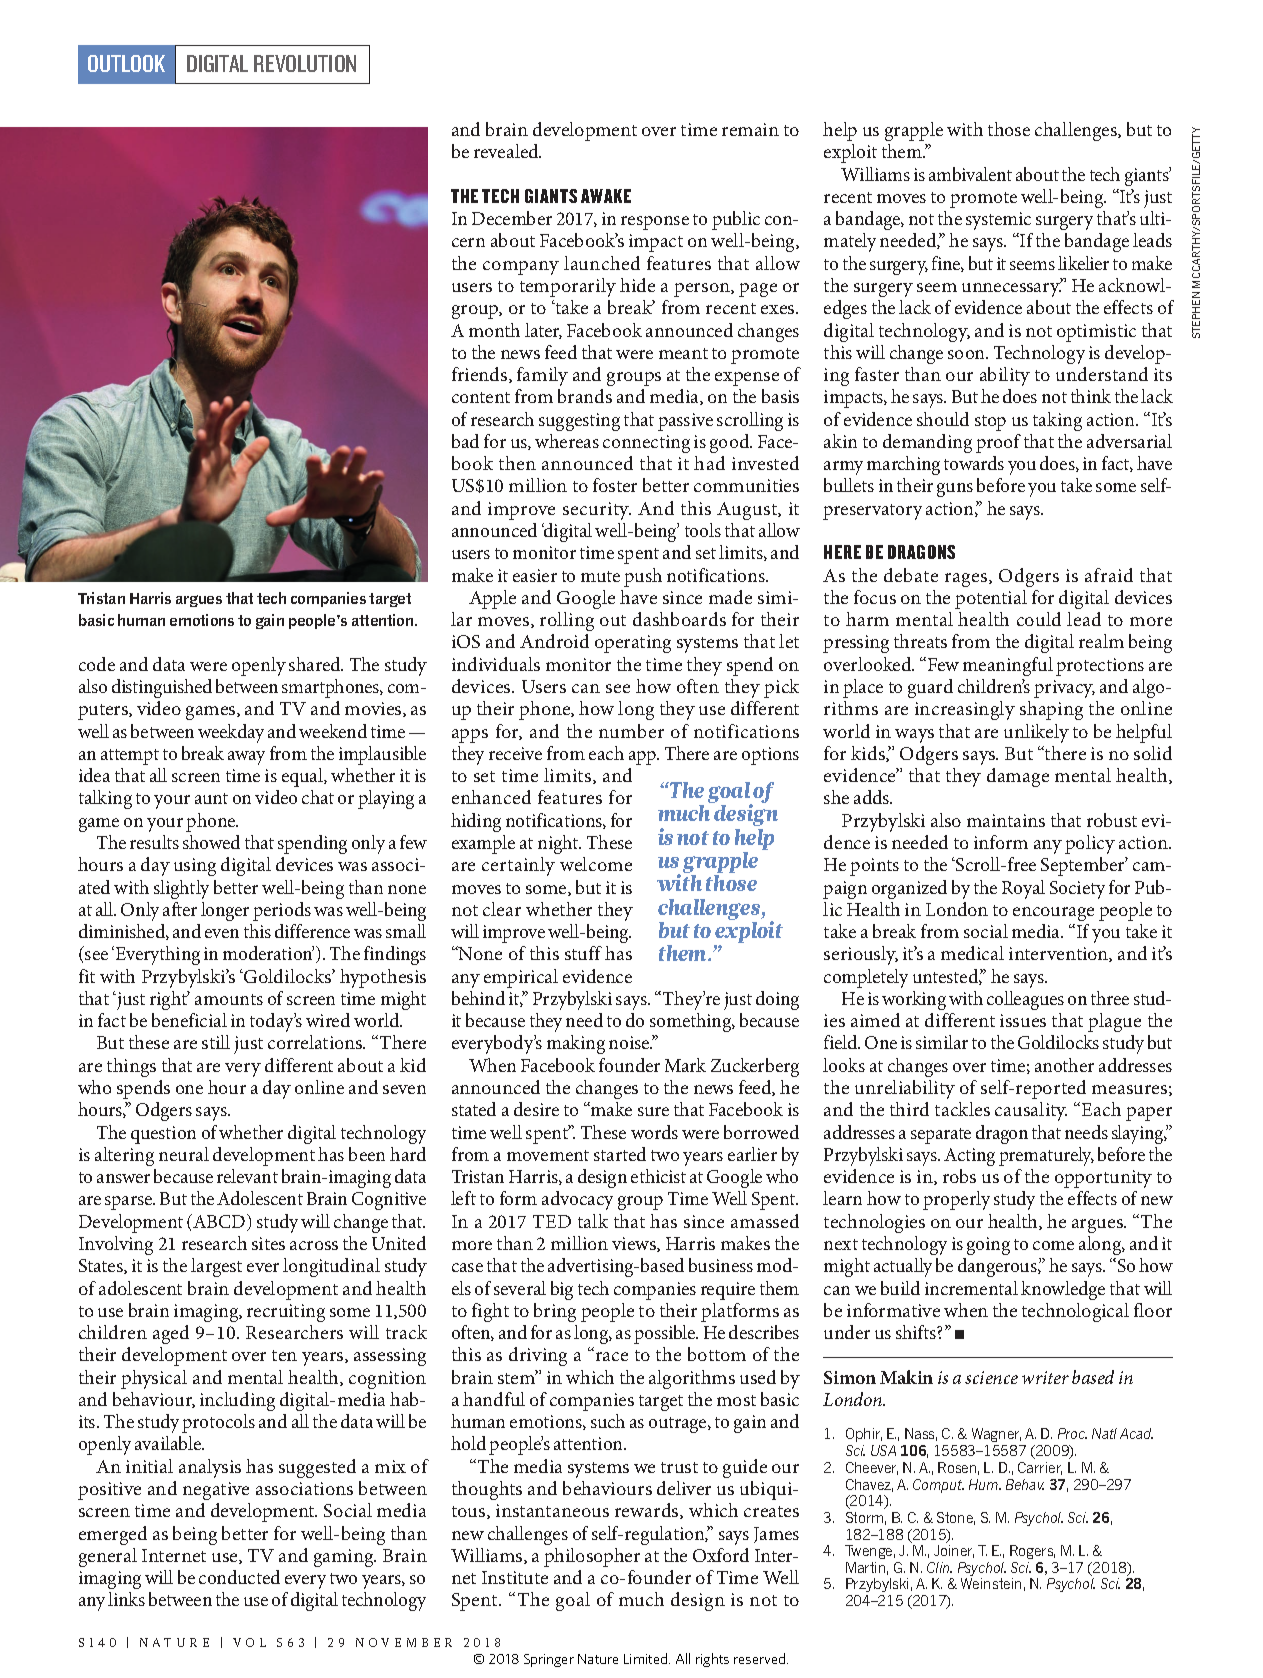 This page has height=1678, width=1263. I want to click on ambivalent, so click(970, 174).
